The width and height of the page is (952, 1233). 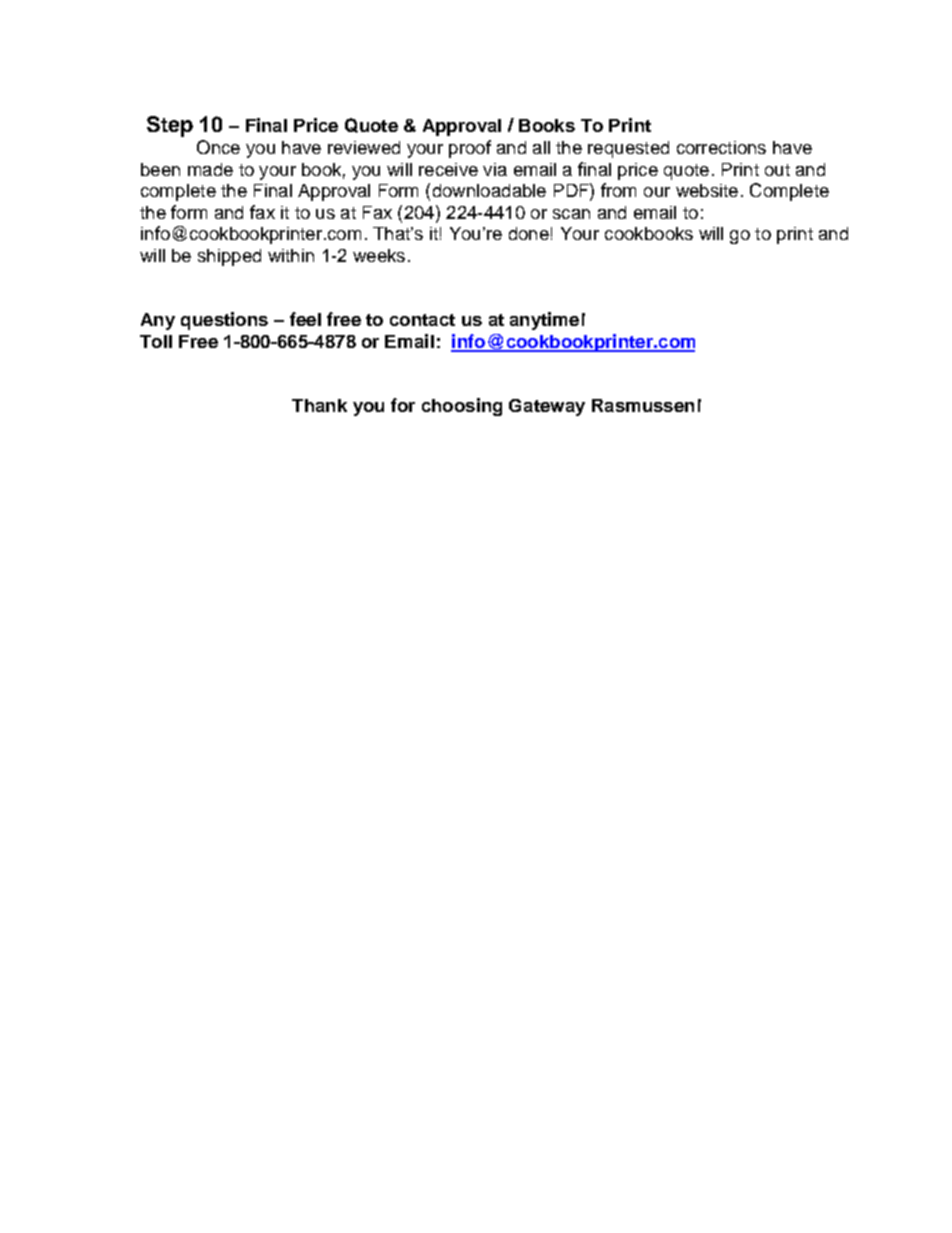 I want to click on scan, so click(x=571, y=214).
